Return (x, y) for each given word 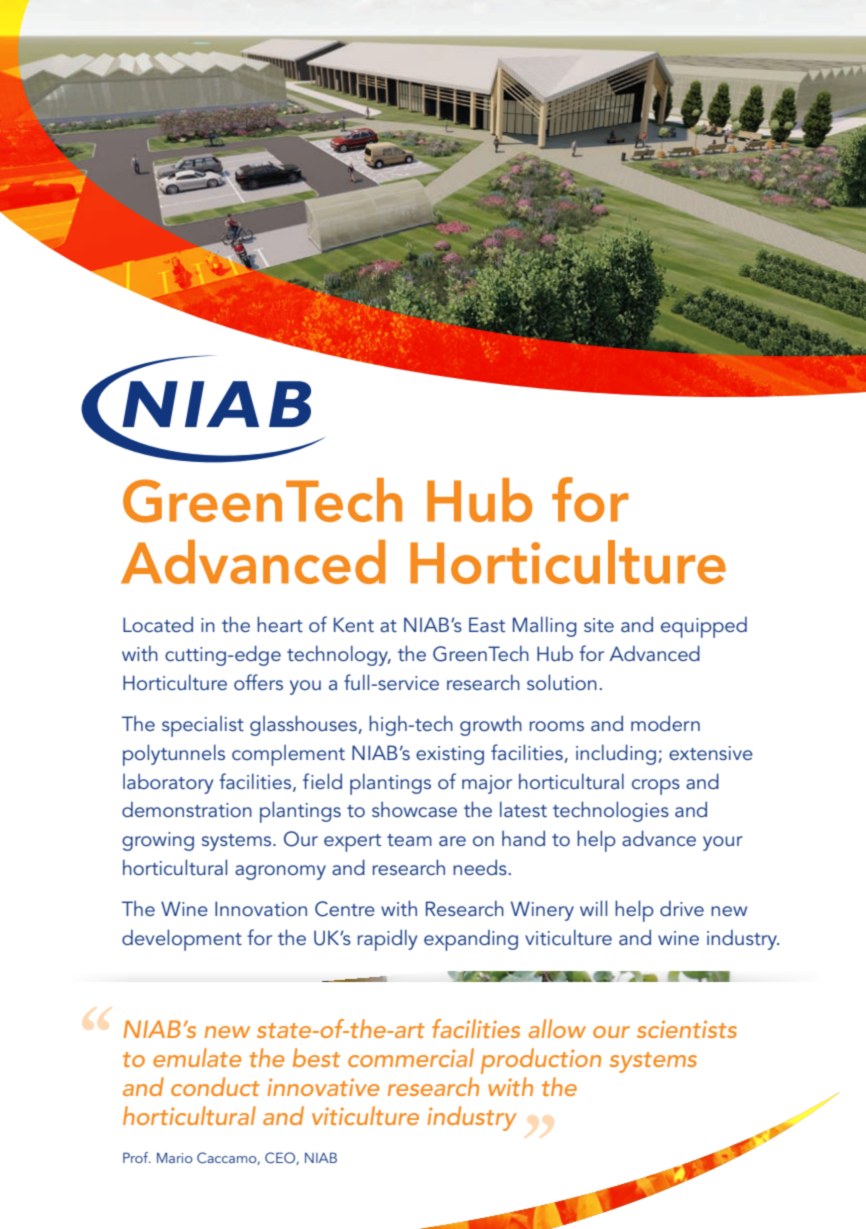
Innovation (261, 908)
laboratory (168, 784)
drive (682, 908)
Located (158, 624)
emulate (197, 1057)
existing (450, 755)
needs (480, 867)
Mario (175, 1158)
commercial (411, 1057)
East (487, 624)
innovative (323, 1087)
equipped (704, 627)
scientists (687, 1029)
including (616, 754)
